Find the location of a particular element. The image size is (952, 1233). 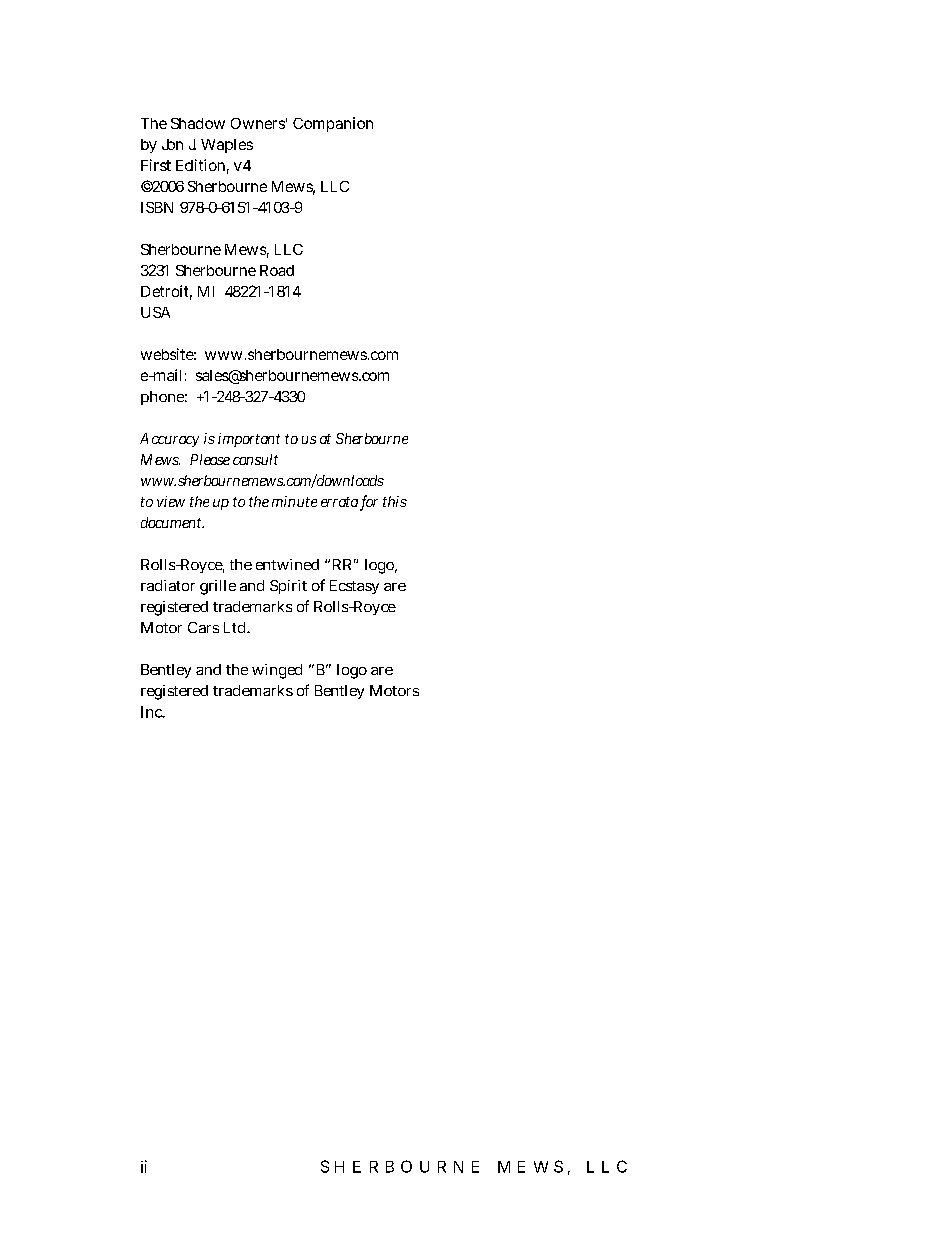

view is located at coordinates (171, 501).
